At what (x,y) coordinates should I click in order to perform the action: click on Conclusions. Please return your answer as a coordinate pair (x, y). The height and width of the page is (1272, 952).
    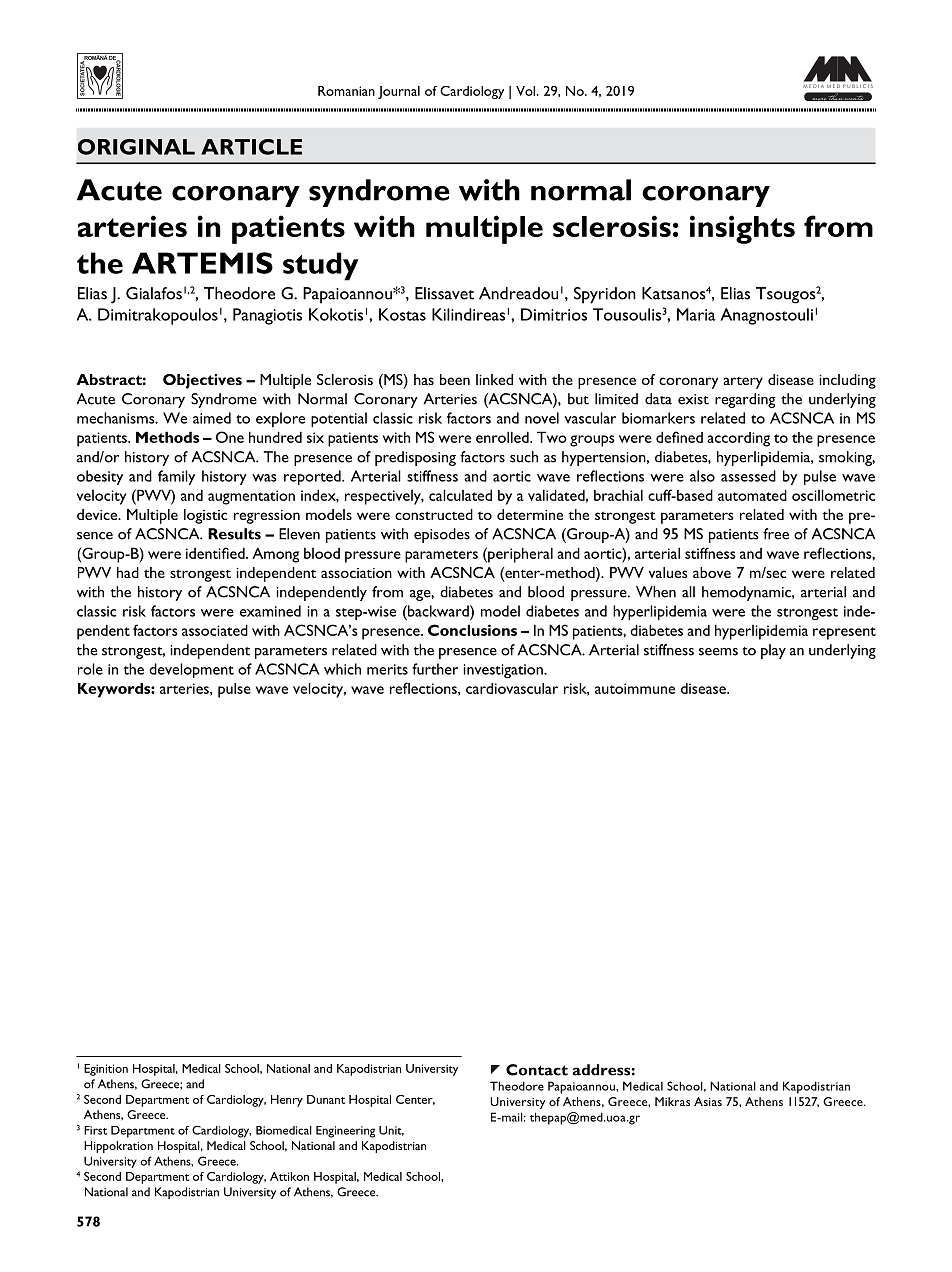
    Looking at the image, I should click on (472, 630).
